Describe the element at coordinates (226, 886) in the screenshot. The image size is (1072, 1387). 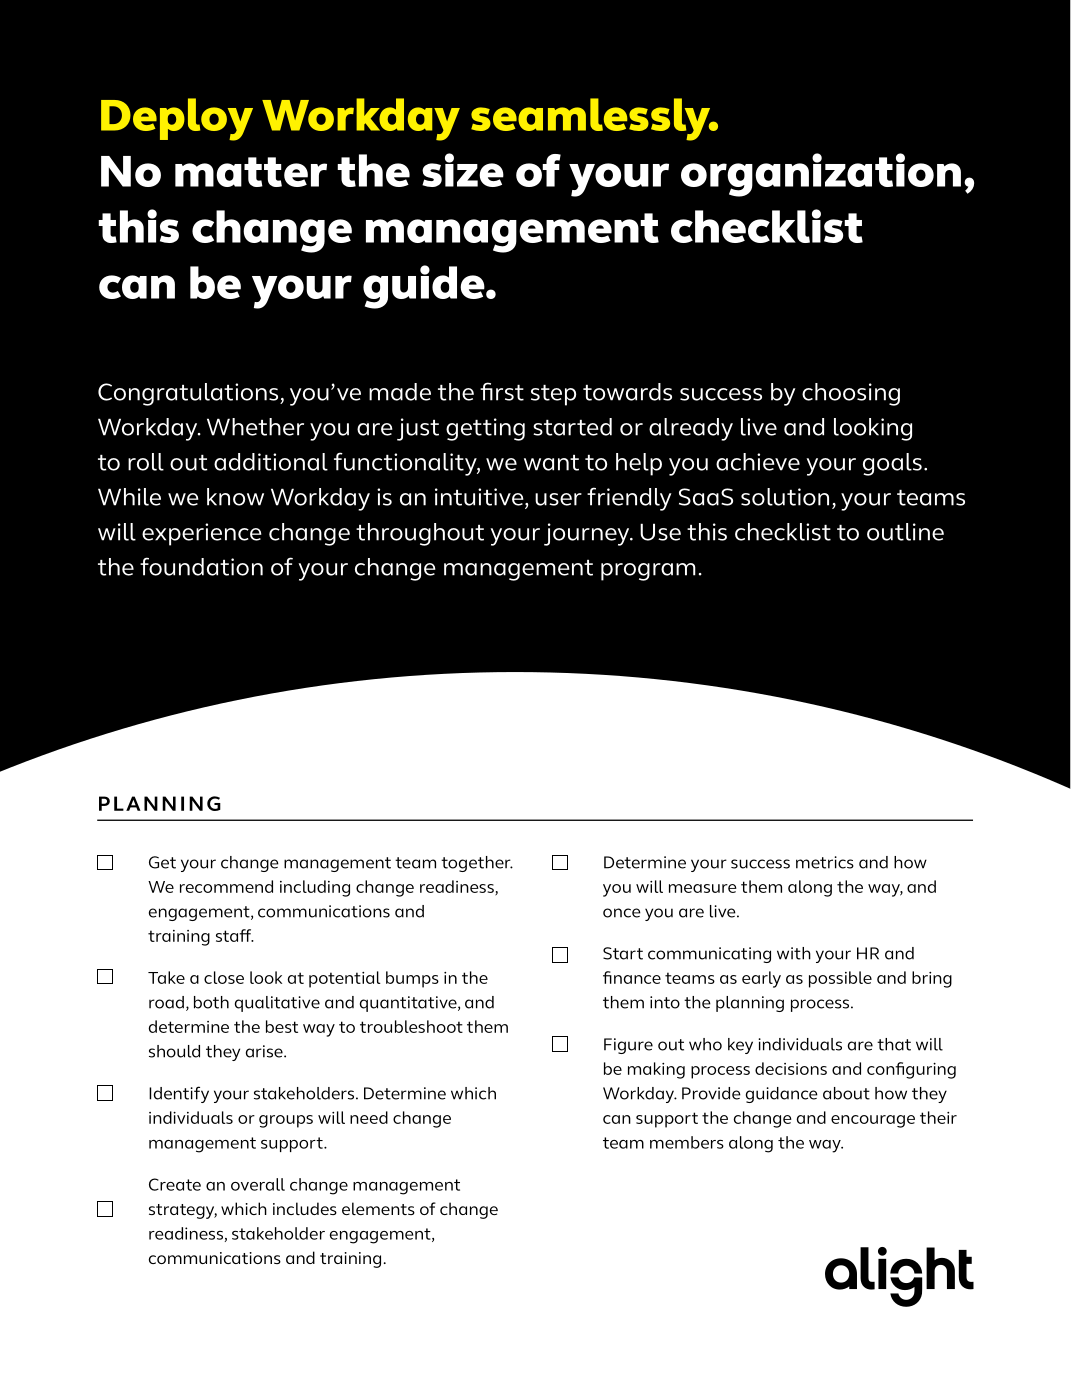
I see `recommend` at that location.
